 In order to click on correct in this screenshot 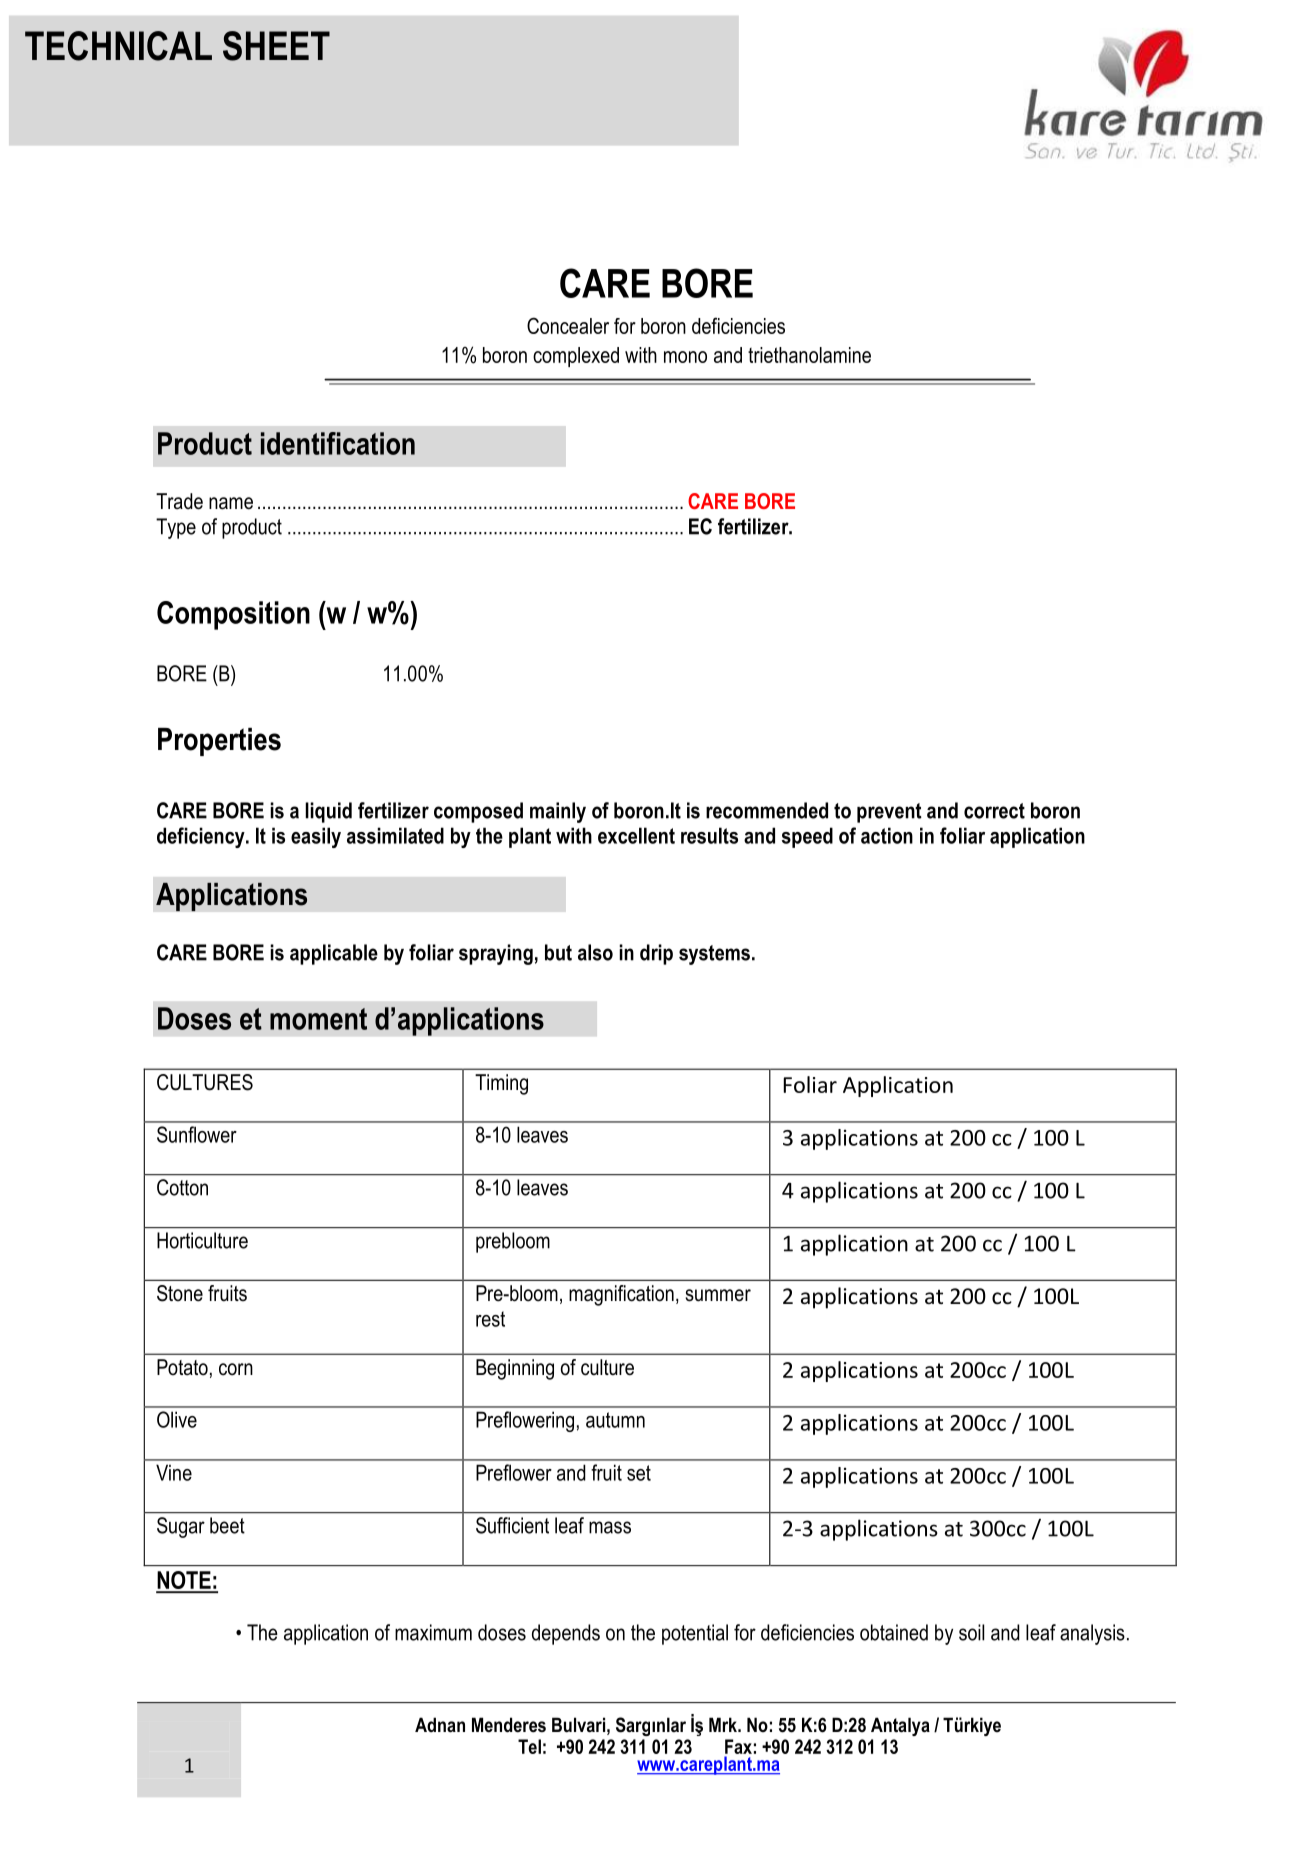, I will do `click(994, 811)`.
